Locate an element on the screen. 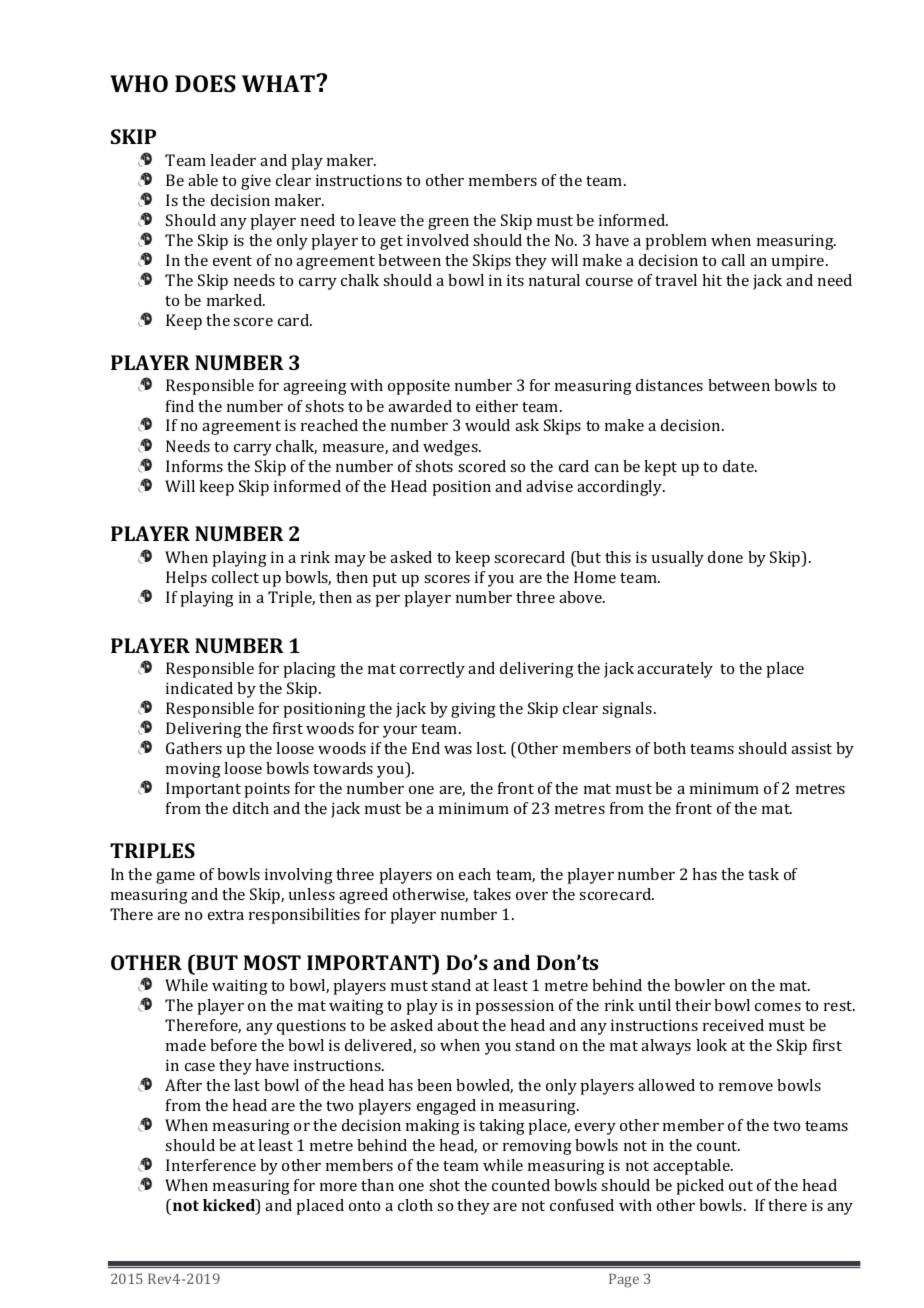  problem is located at coordinates (676, 242).
